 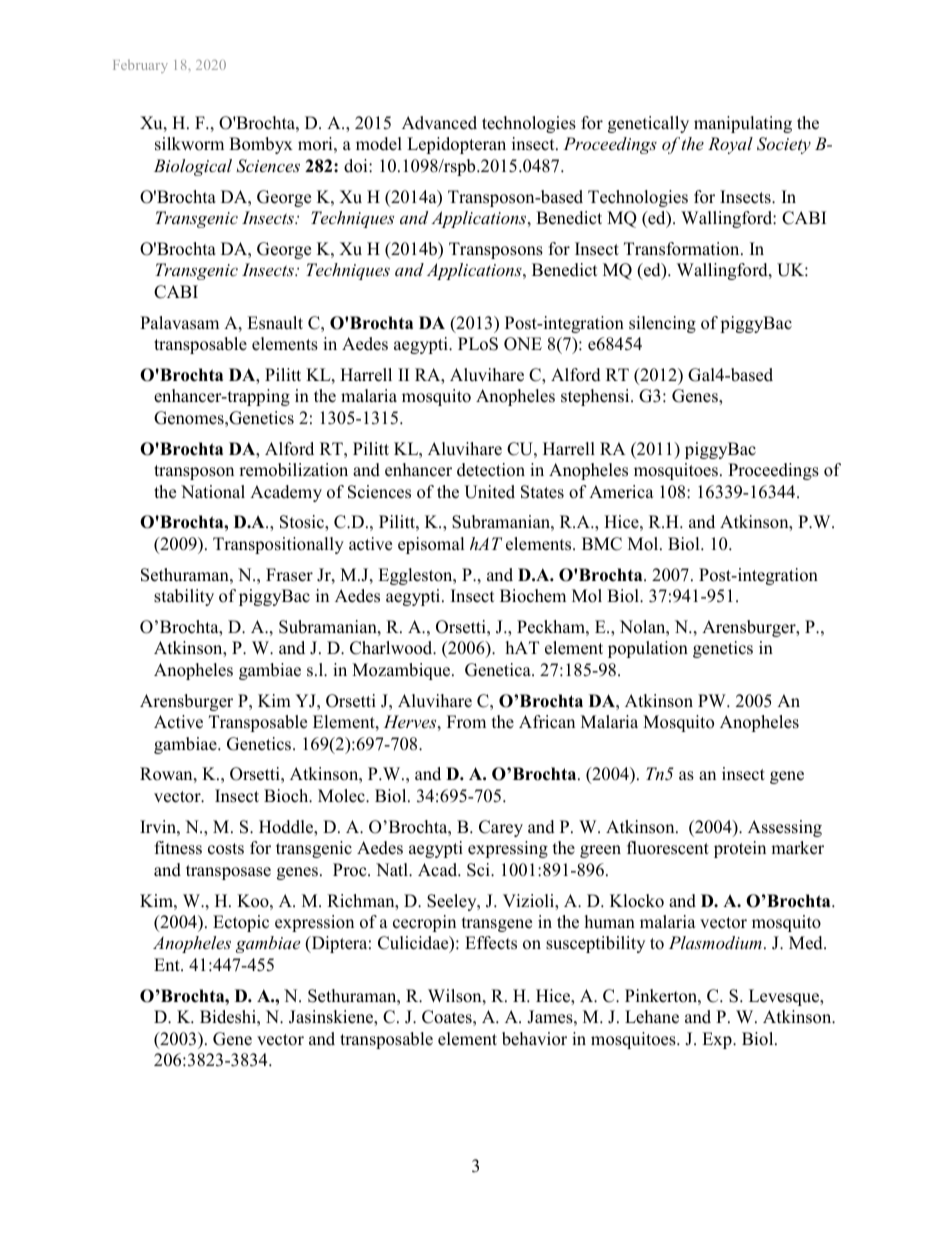 I want to click on silencing, so click(x=662, y=324).
